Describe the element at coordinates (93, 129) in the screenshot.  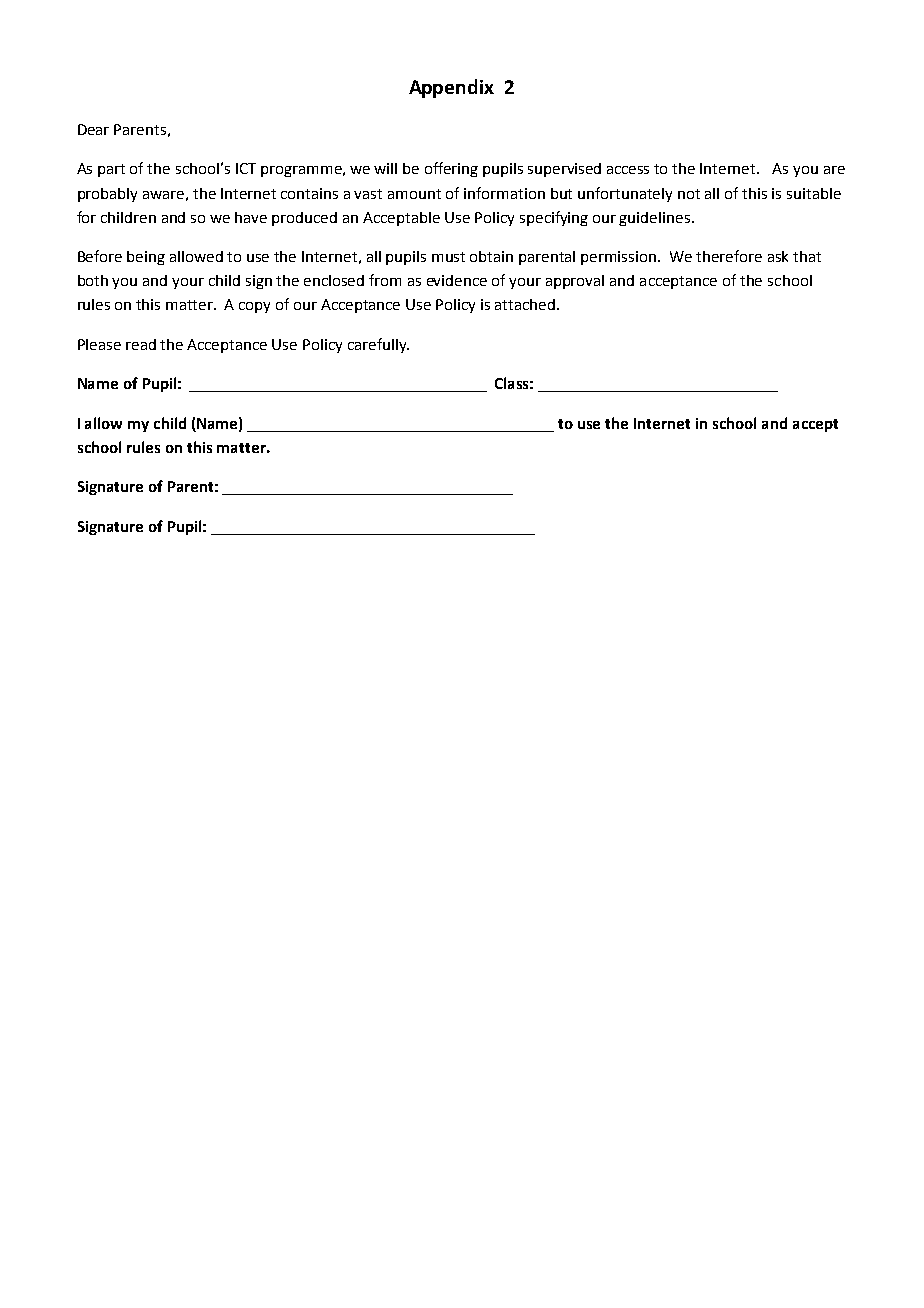
I see `Dear` at that location.
